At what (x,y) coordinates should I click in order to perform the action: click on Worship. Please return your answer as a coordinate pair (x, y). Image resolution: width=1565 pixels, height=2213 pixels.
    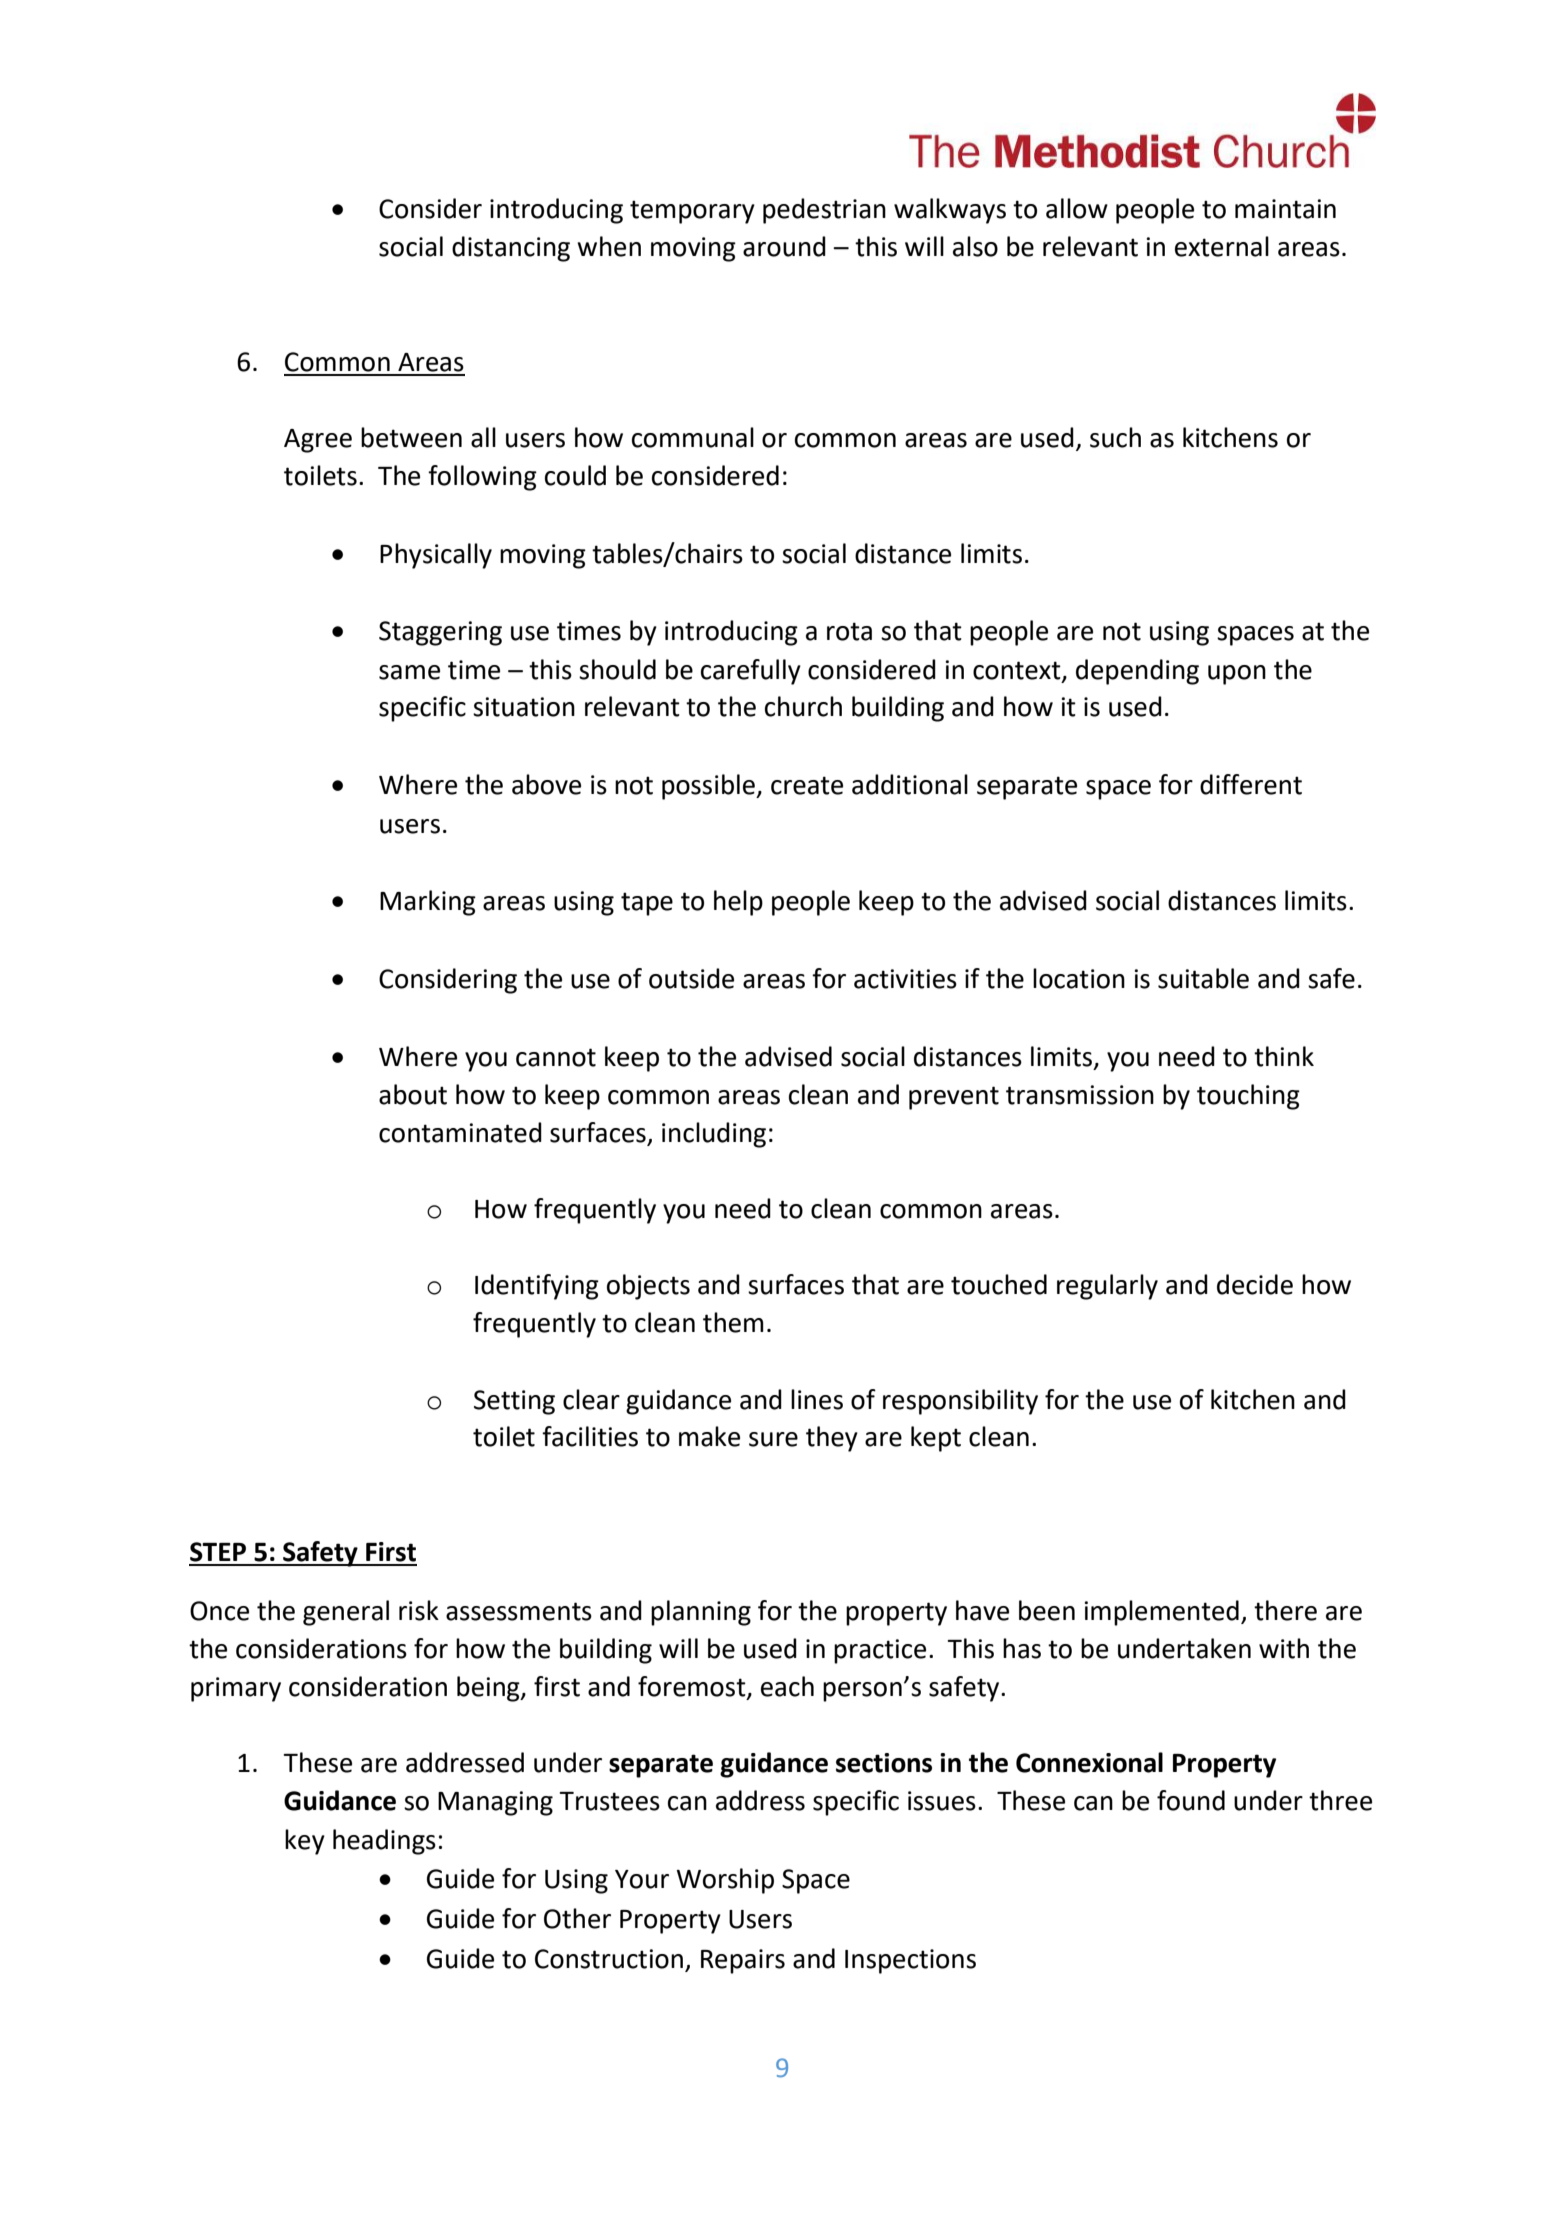
    Looking at the image, I should click on (725, 1881).
